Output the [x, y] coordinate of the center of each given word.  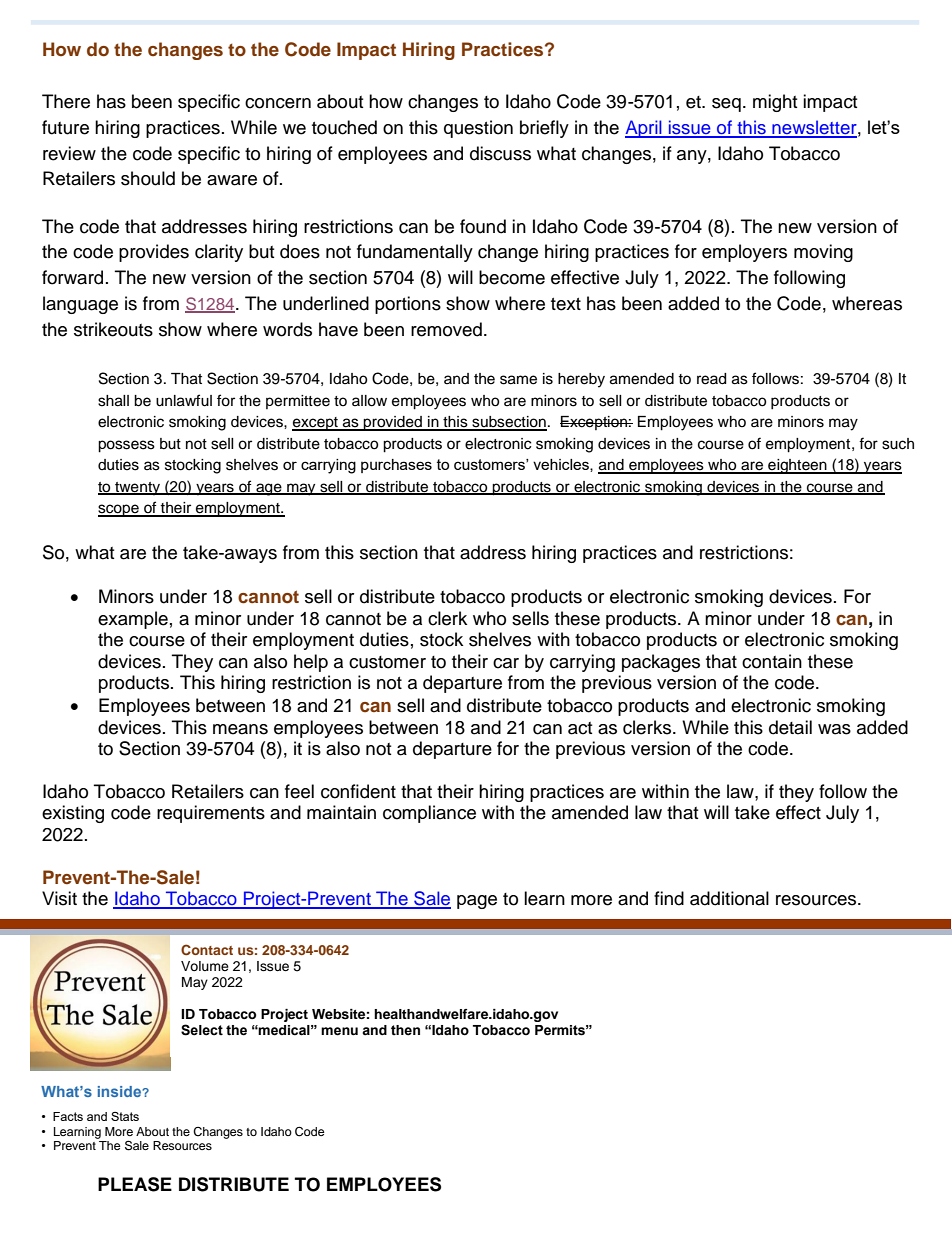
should [148, 178]
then [405, 1030]
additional [729, 898]
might [775, 103]
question [478, 129]
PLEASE [135, 1184]
